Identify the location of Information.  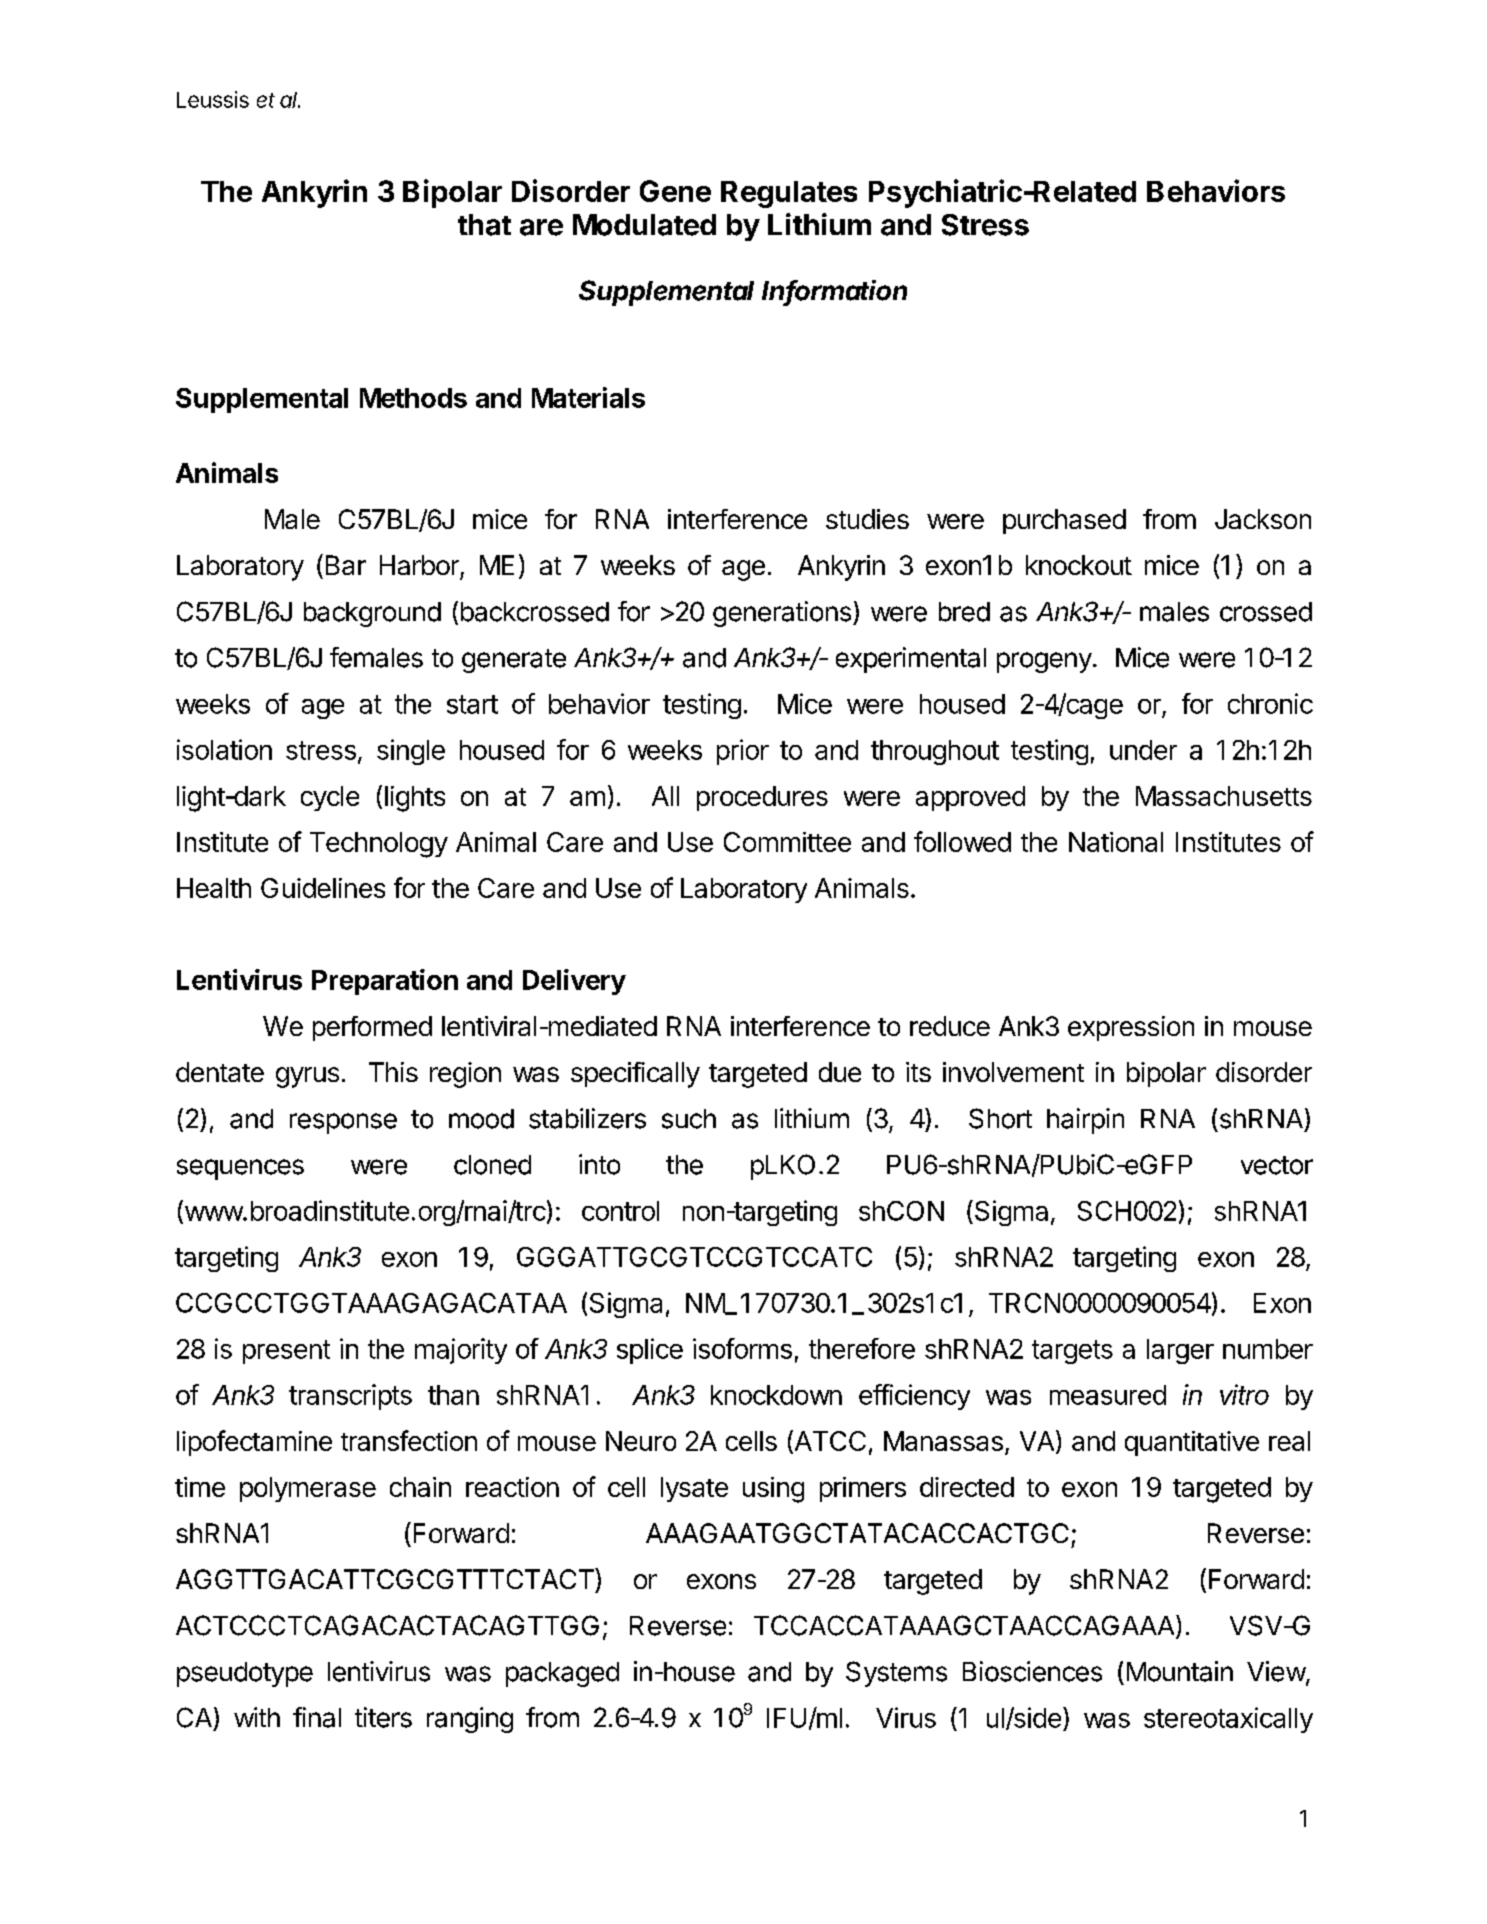
(834, 291).
